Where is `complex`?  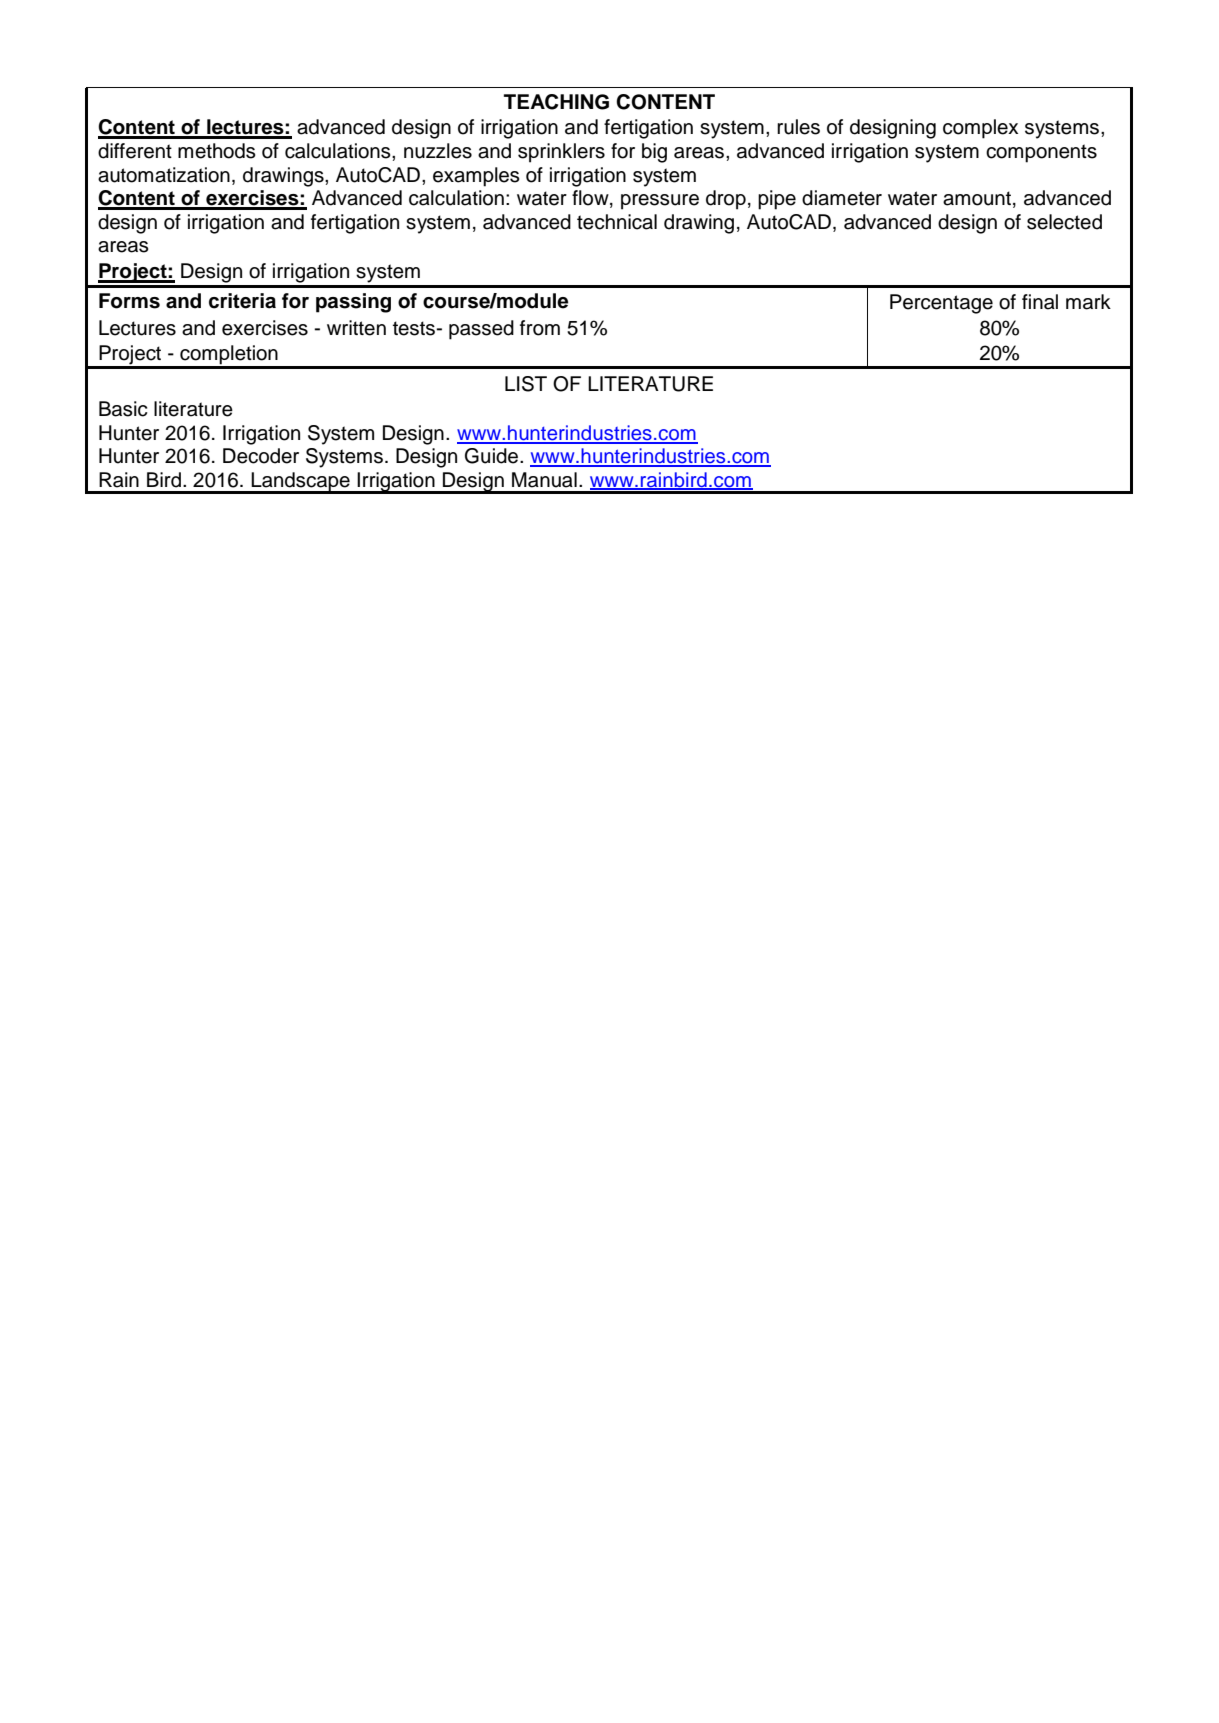 complex is located at coordinates (980, 129).
